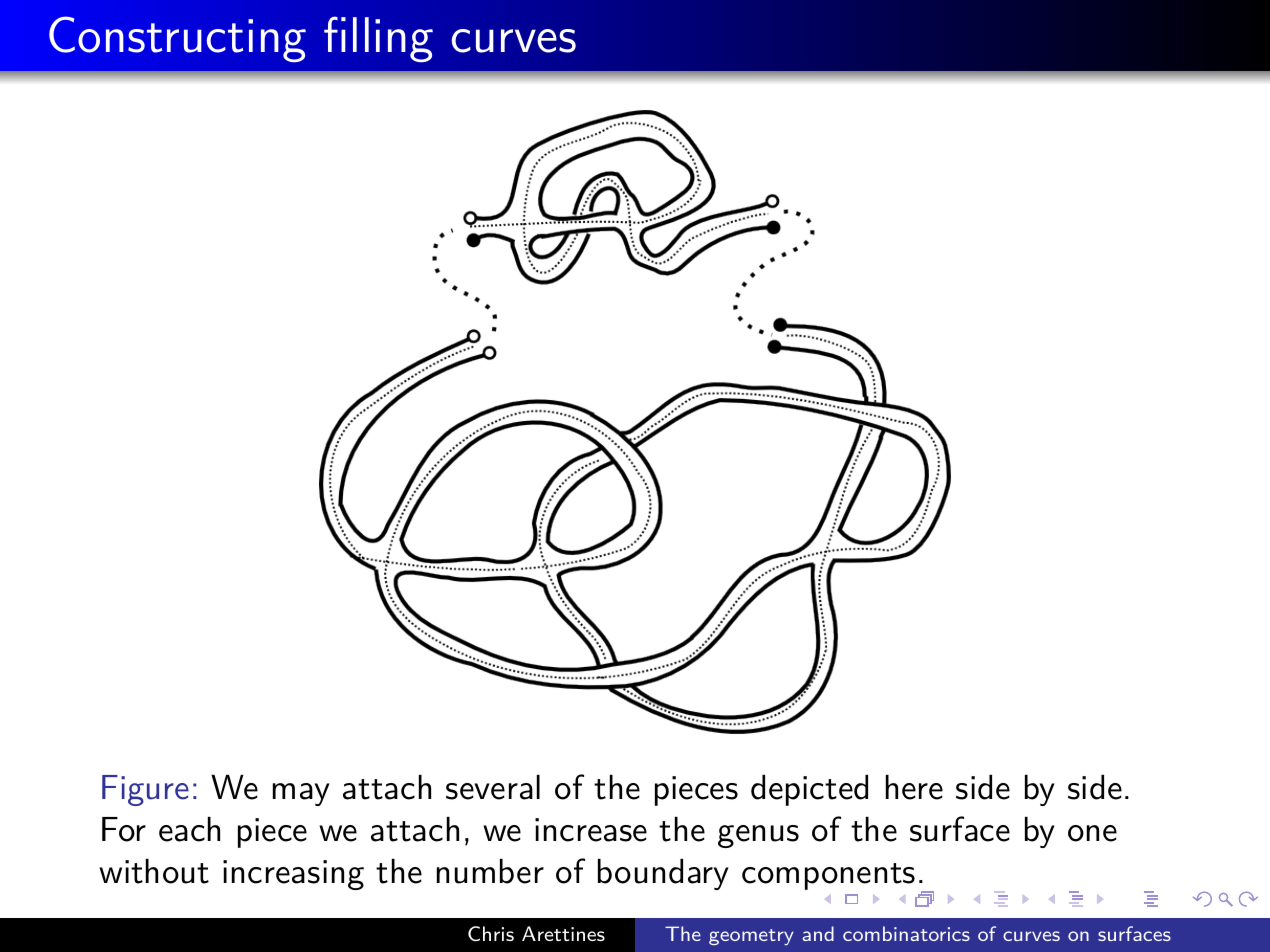 The width and height of the screenshot is (1270, 952). Describe the element at coordinates (154, 871) in the screenshot. I see `without` at that location.
